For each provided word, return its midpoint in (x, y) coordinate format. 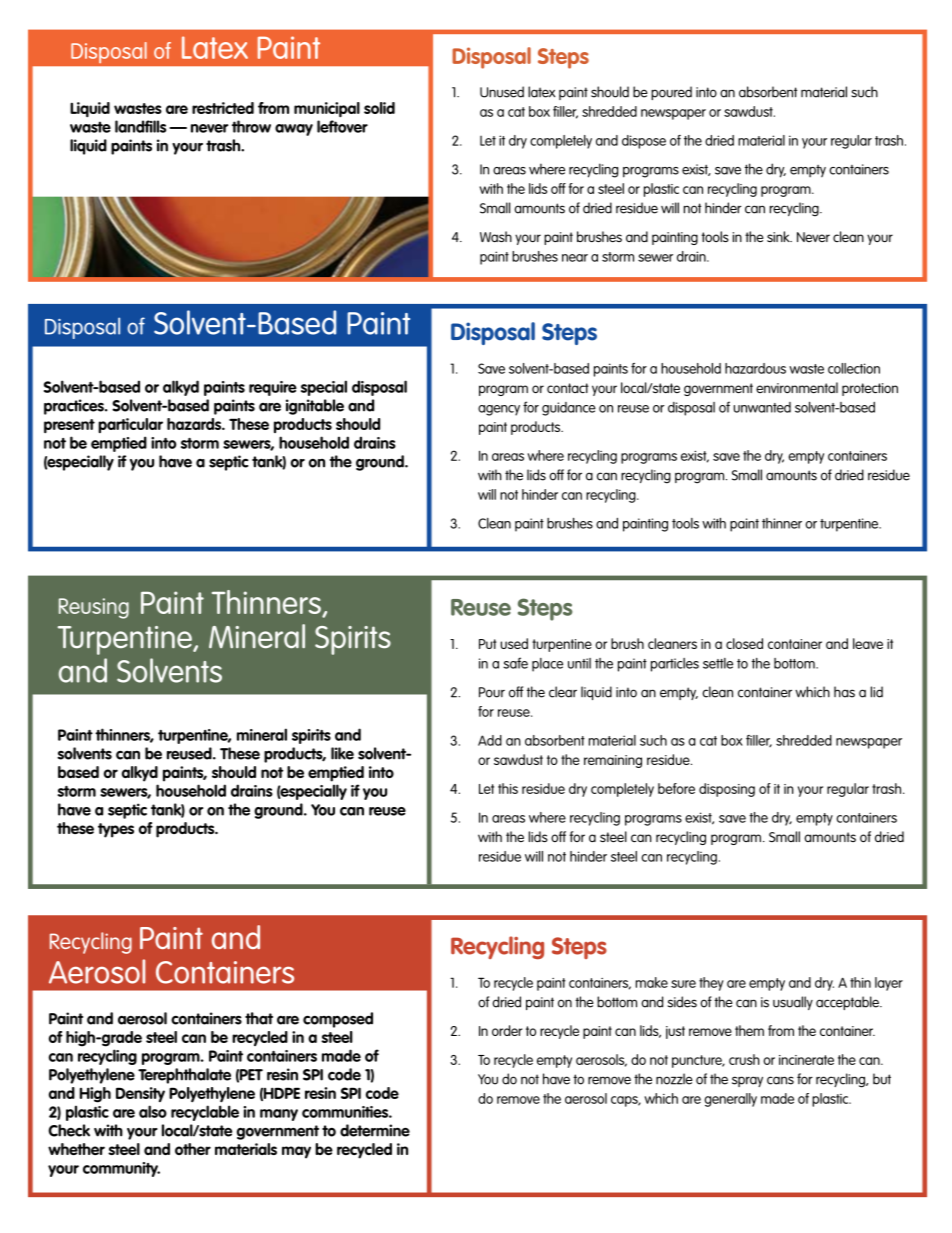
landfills (140, 126)
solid (379, 108)
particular (130, 425)
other (193, 1149)
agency (499, 410)
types (116, 830)
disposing (727, 790)
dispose (644, 142)
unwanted (762, 407)
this (508, 788)
